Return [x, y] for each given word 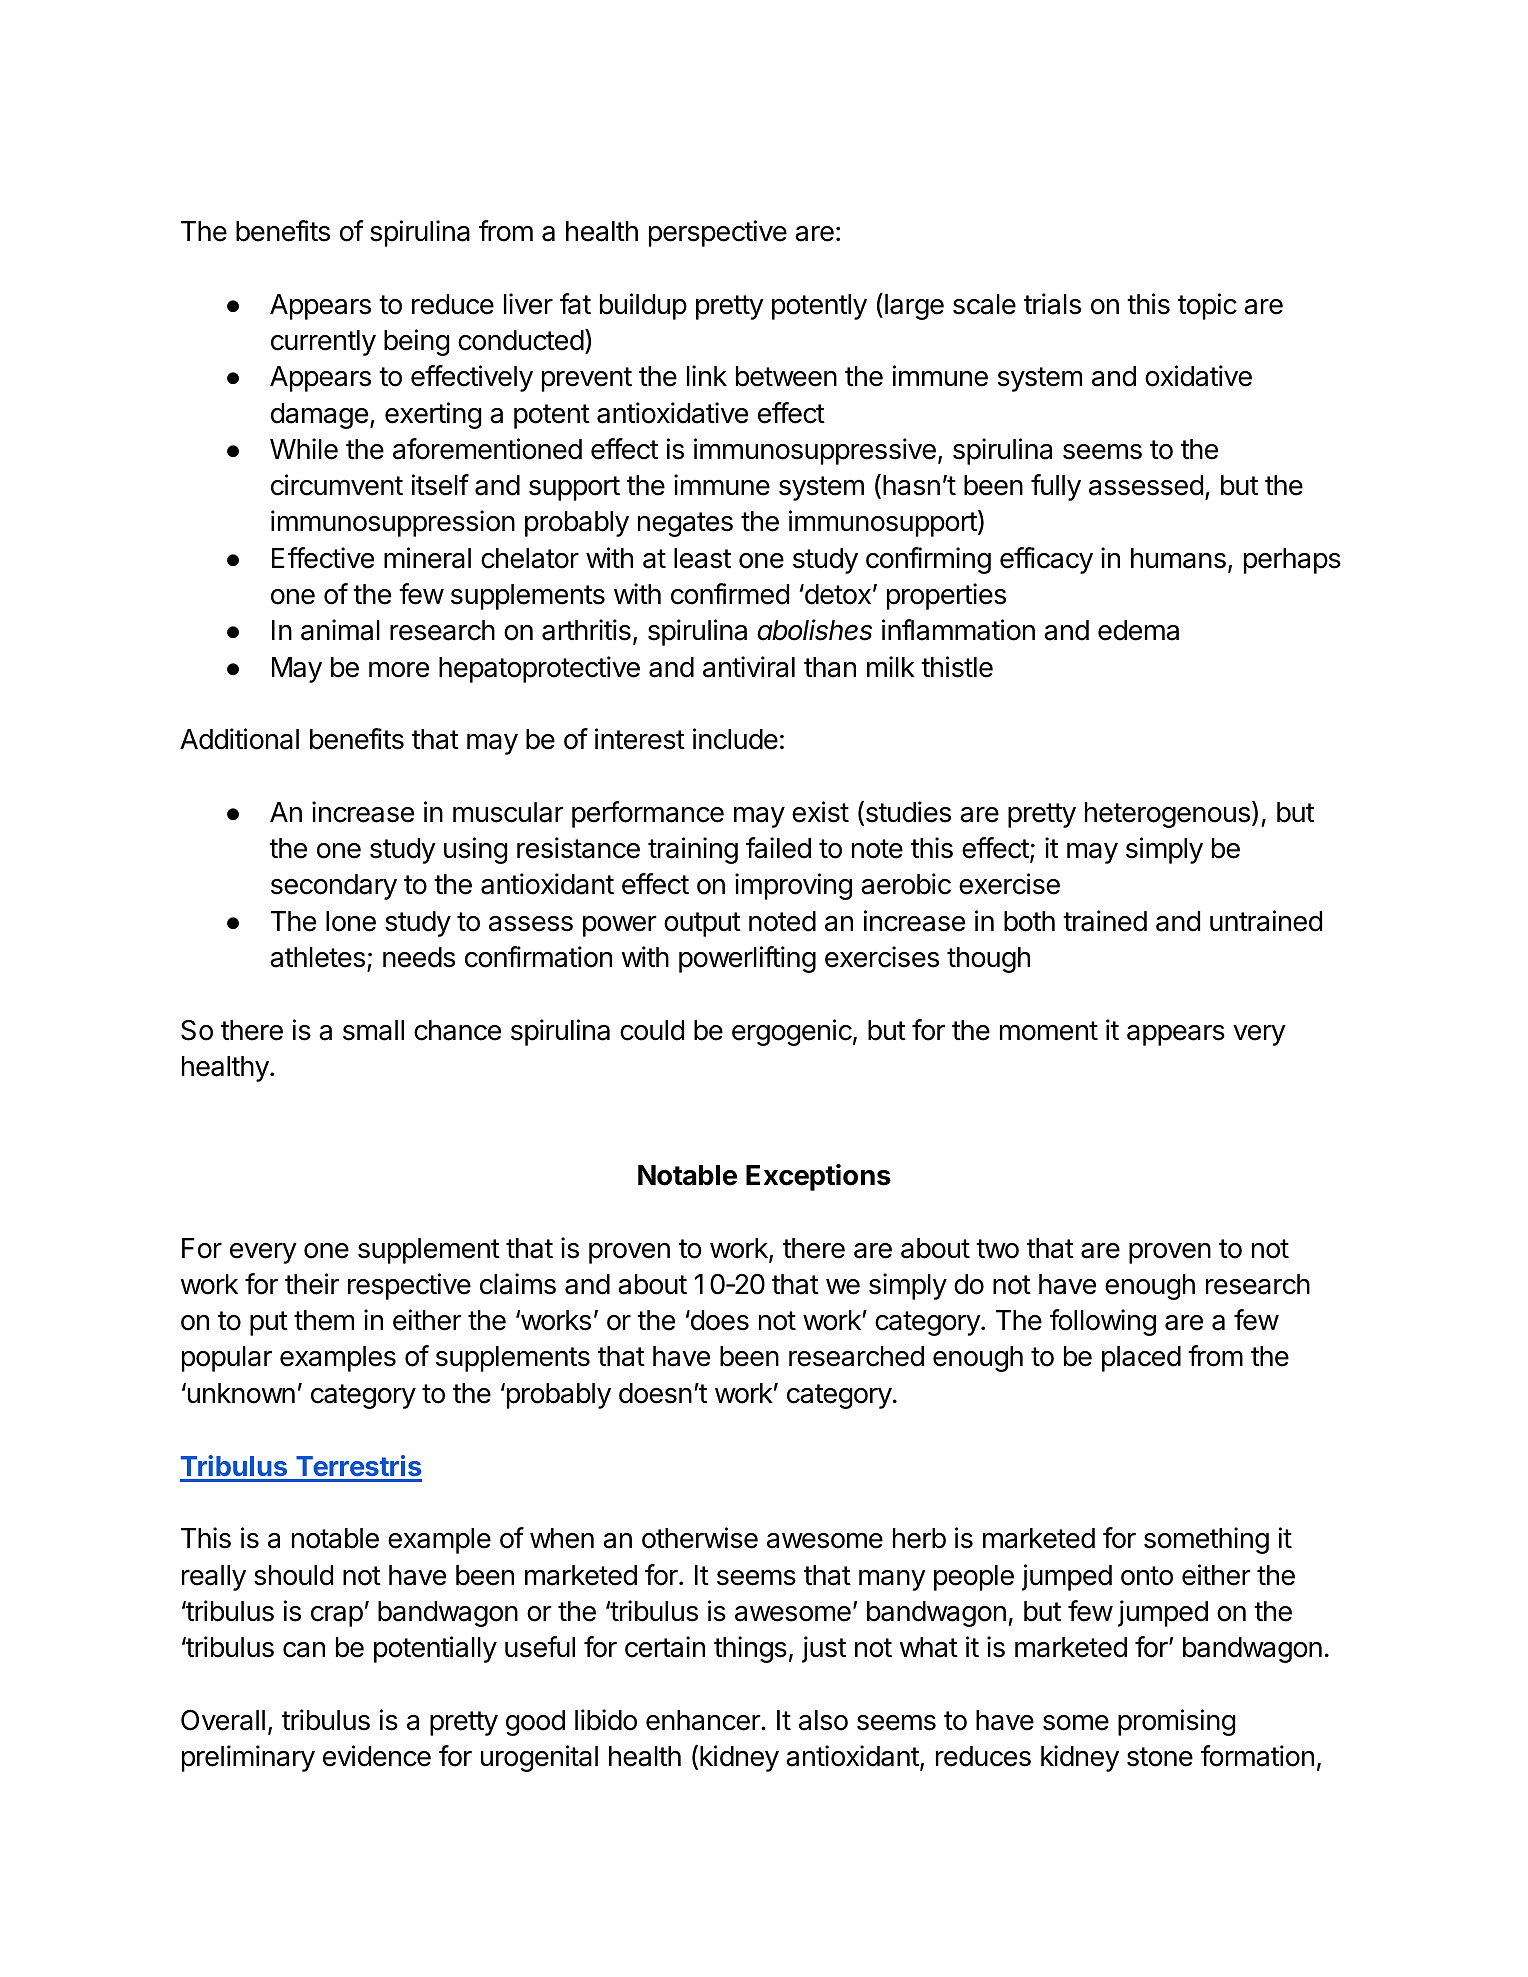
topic [1207, 306]
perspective [718, 233]
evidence [377, 1756]
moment [1049, 1031]
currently [323, 343]
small [373, 1030]
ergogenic [792, 1032]
